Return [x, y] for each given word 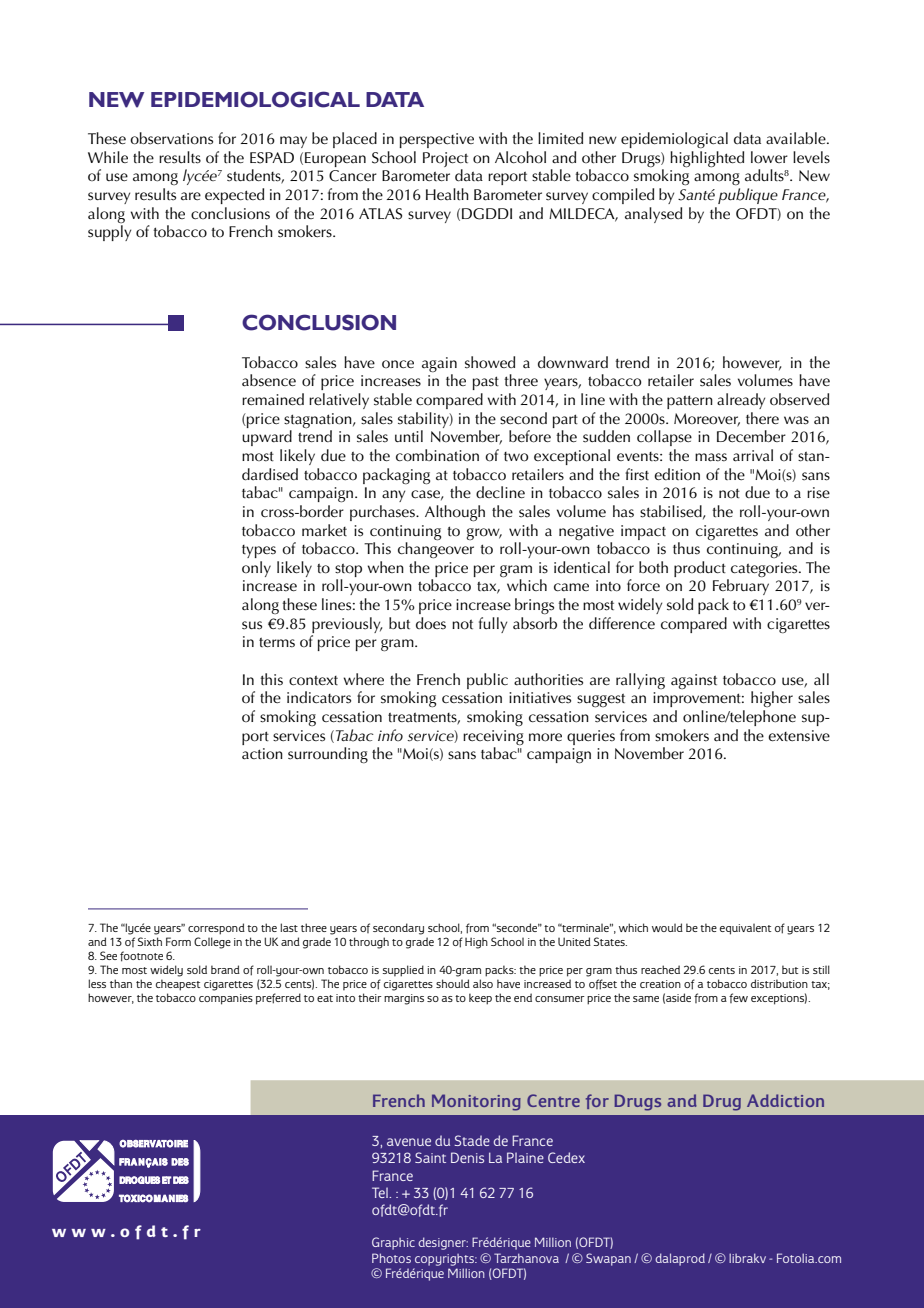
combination [437, 455]
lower [769, 157]
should [453, 983]
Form [178, 941]
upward [267, 438]
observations [171, 138]
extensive [799, 736]
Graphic [393, 1243]
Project [445, 159]
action [262, 754]
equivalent [745, 929]
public [487, 681]
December [751, 436]
